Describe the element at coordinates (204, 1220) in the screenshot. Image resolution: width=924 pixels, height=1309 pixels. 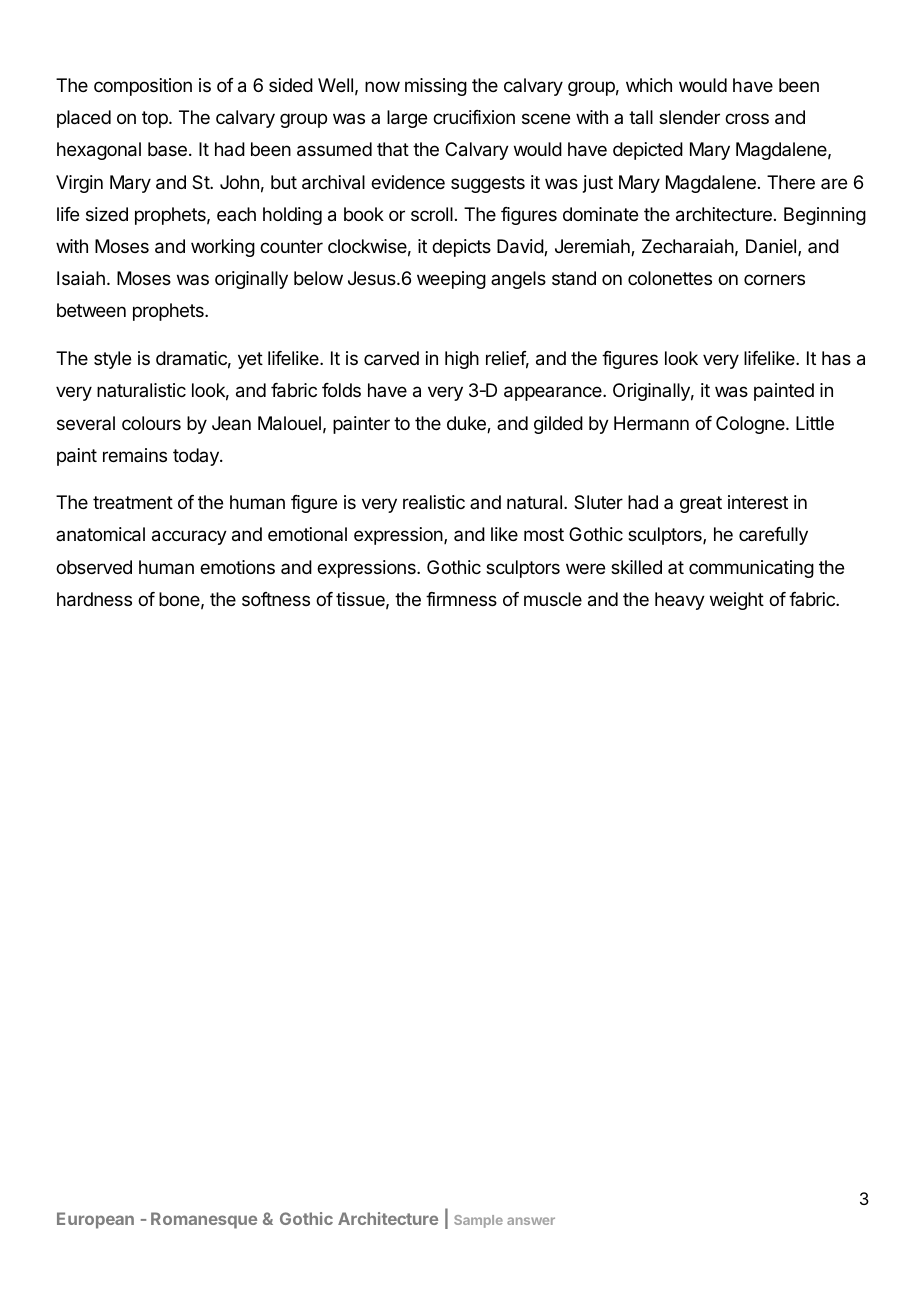
I see `Romanesque` at that location.
